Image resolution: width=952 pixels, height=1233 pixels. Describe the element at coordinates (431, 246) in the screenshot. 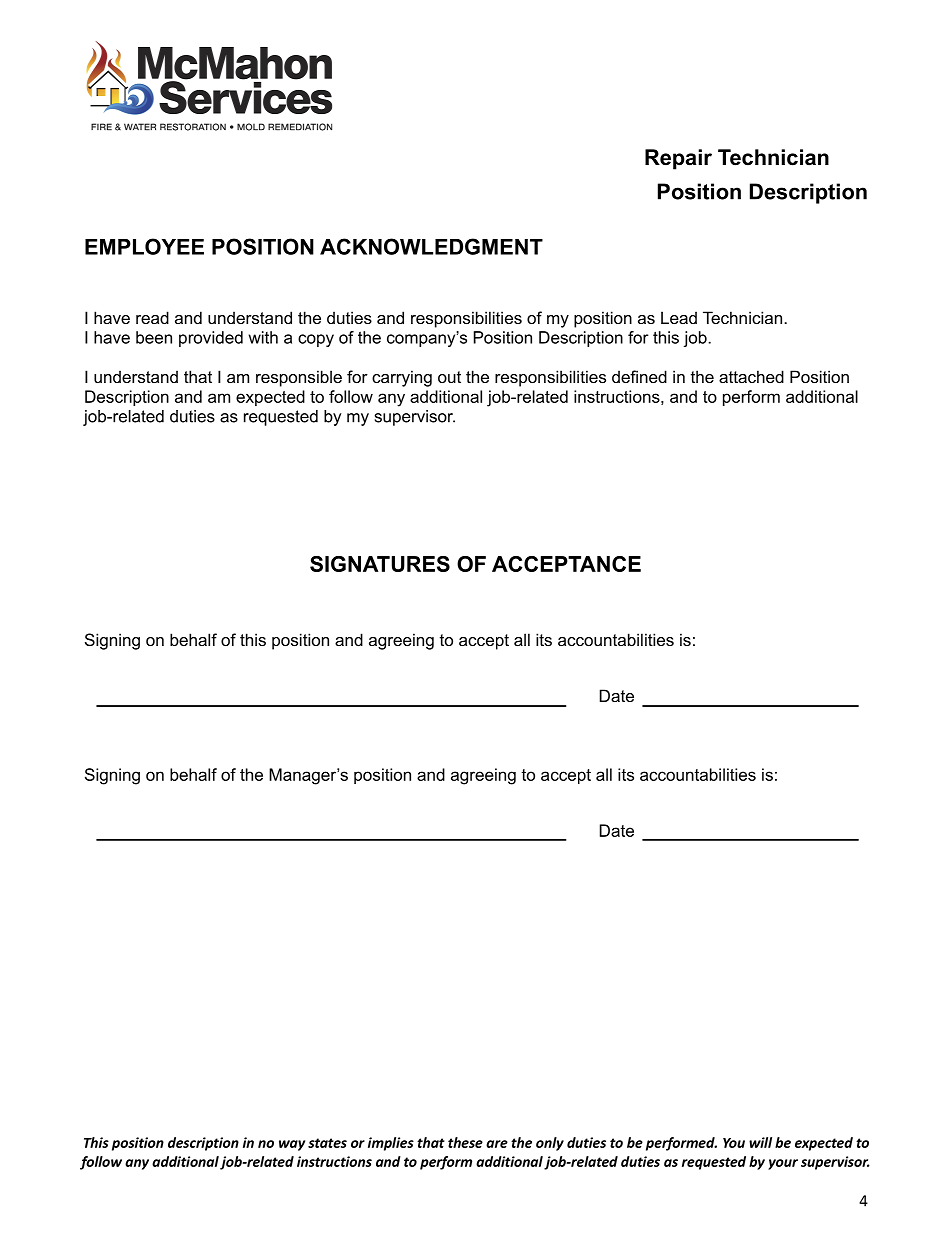

I see `ACKNOWLEDGMENT` at that location.
